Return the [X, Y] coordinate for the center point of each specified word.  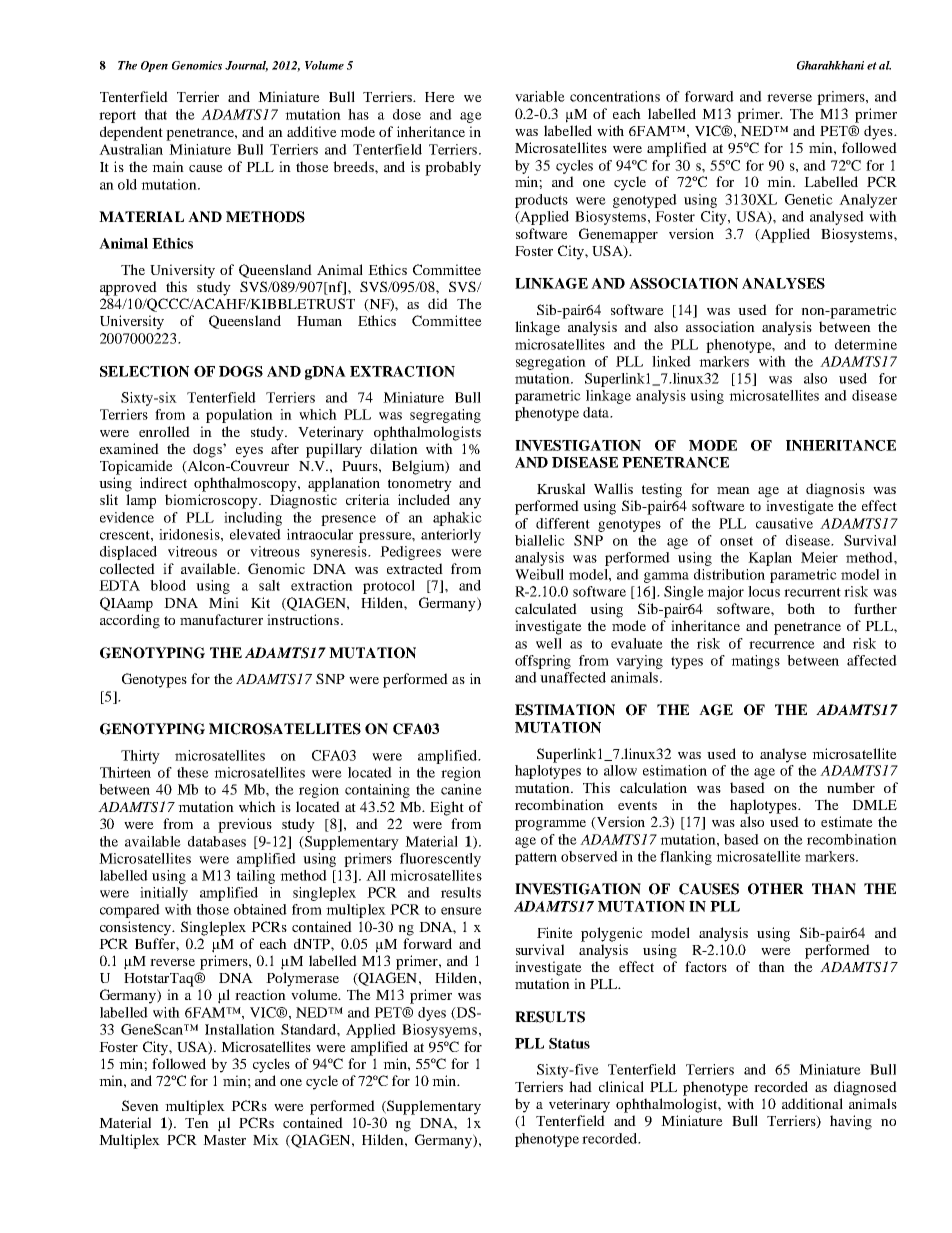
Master [224, 1140]
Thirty [140, 757]
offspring [543, 662]
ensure [461, 911]
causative [784, 523]
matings [755, 662]
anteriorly [451, 536]
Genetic [809, 199]
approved [128, 288]
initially [164, 894]
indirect [163, 482]
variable [540, 96]
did [438, 303]
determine [866, 344]
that [156, 114]
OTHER [776, 889]
